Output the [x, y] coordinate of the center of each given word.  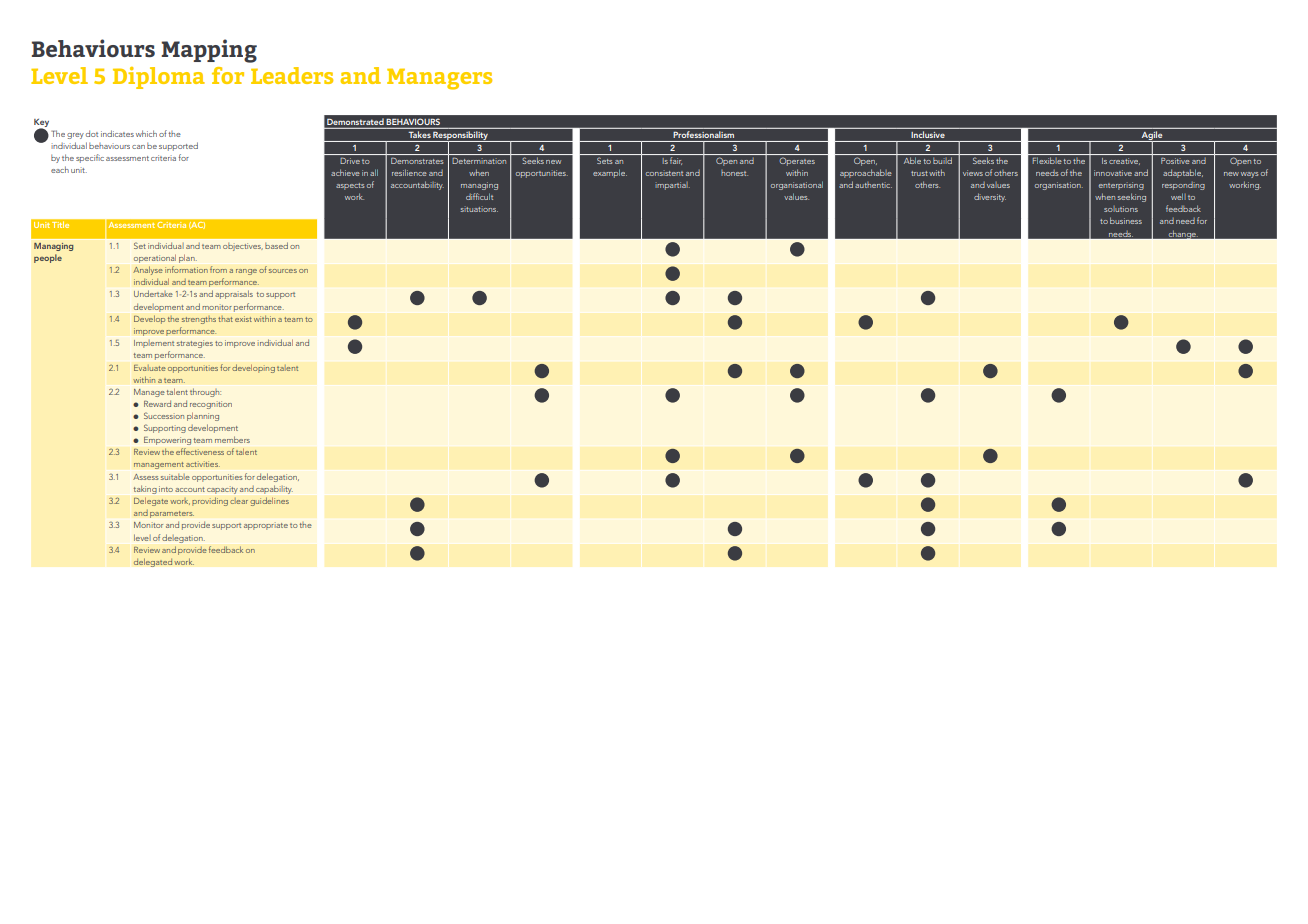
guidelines [269, 501]
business [1126, 220]
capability [273, 490]
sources [283, 271]
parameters [172, 514]
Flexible [1047, 160]
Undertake [153, 293]
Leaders [292, 75]
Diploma [159, 78]
